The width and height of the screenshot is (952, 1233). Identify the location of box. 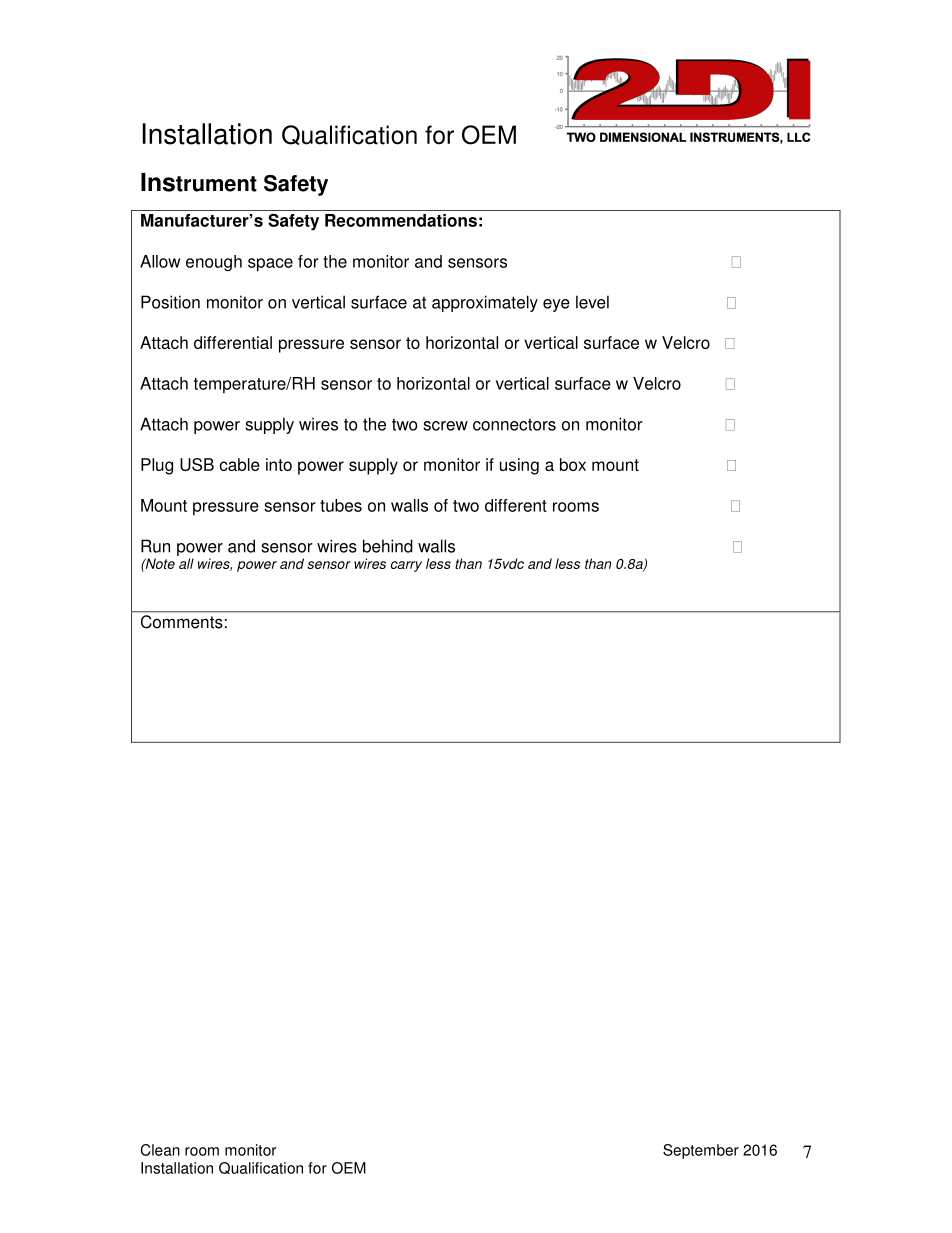
(573, 464).
